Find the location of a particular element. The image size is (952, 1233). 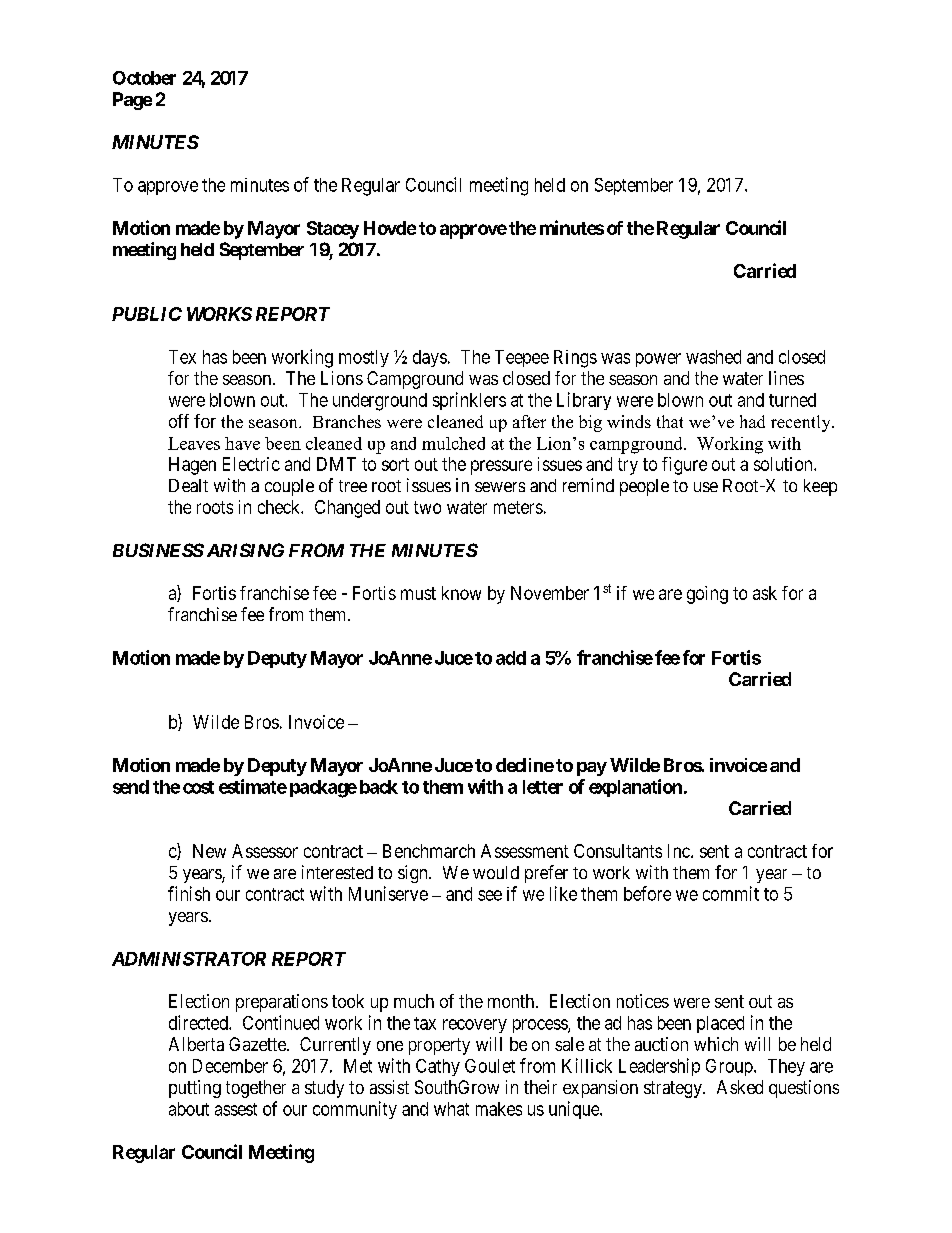

October is located at coordinates (144, 78).
